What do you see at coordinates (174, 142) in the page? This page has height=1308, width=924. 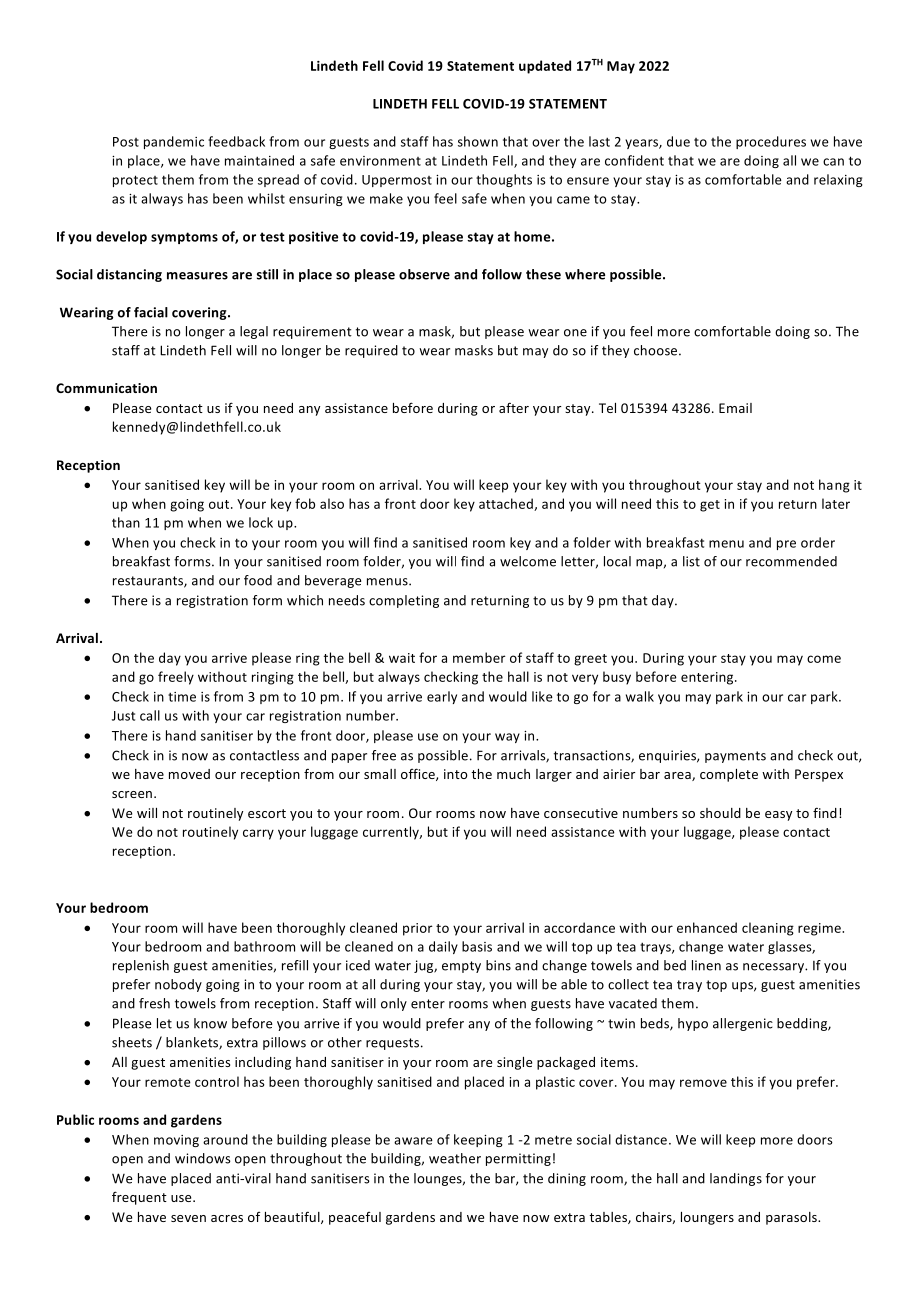 I see `pandemic` at bounding box center [174, 142].
